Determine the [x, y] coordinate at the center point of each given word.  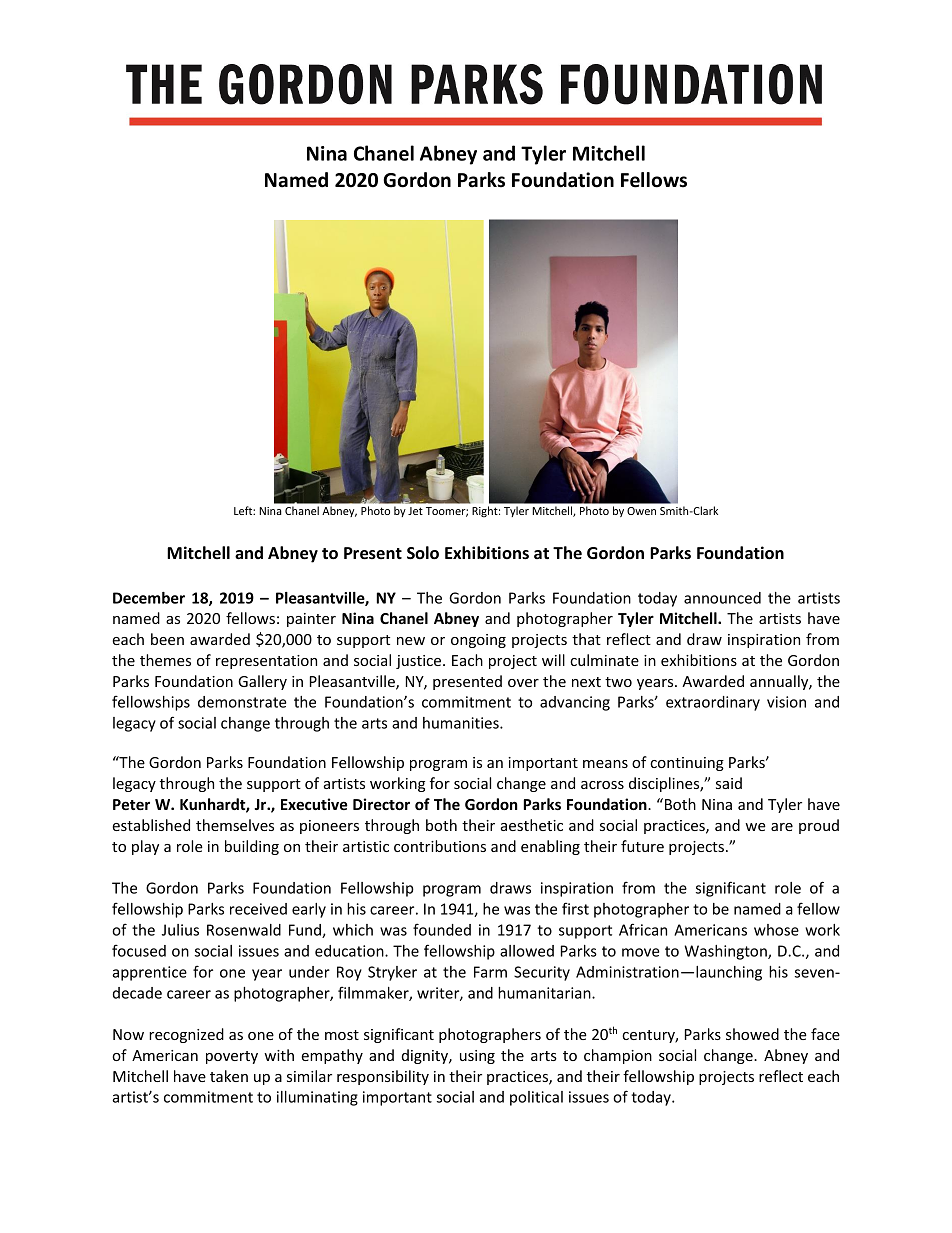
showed [752, 1034]
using [477, 1057]
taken [229, 1076]
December [149, 598]
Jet [415, 511]
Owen [641, 511]
